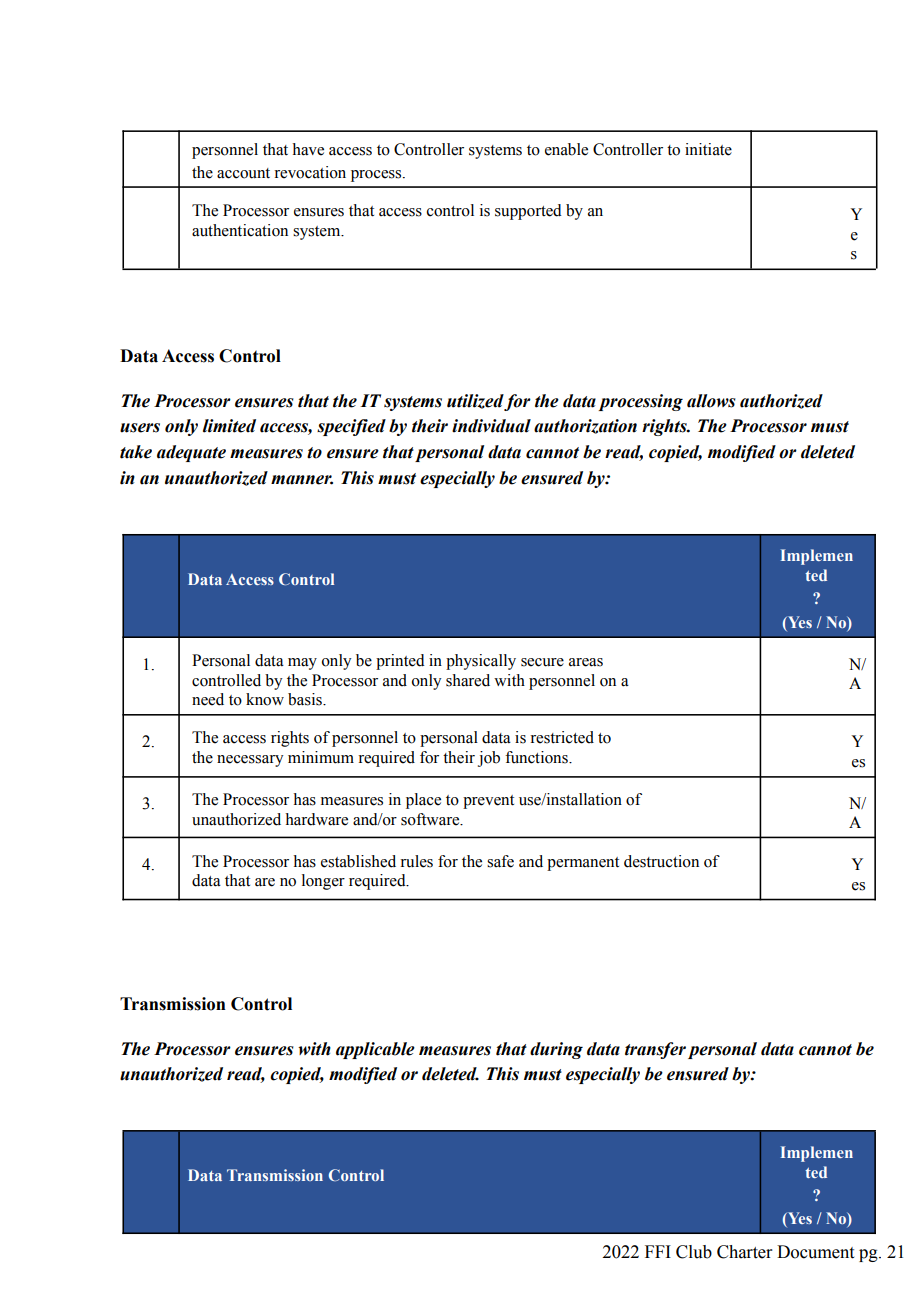  What do you see at coordinates (243, 173) in the screenshot?
I see `account` at bounding box center [243, 173].
